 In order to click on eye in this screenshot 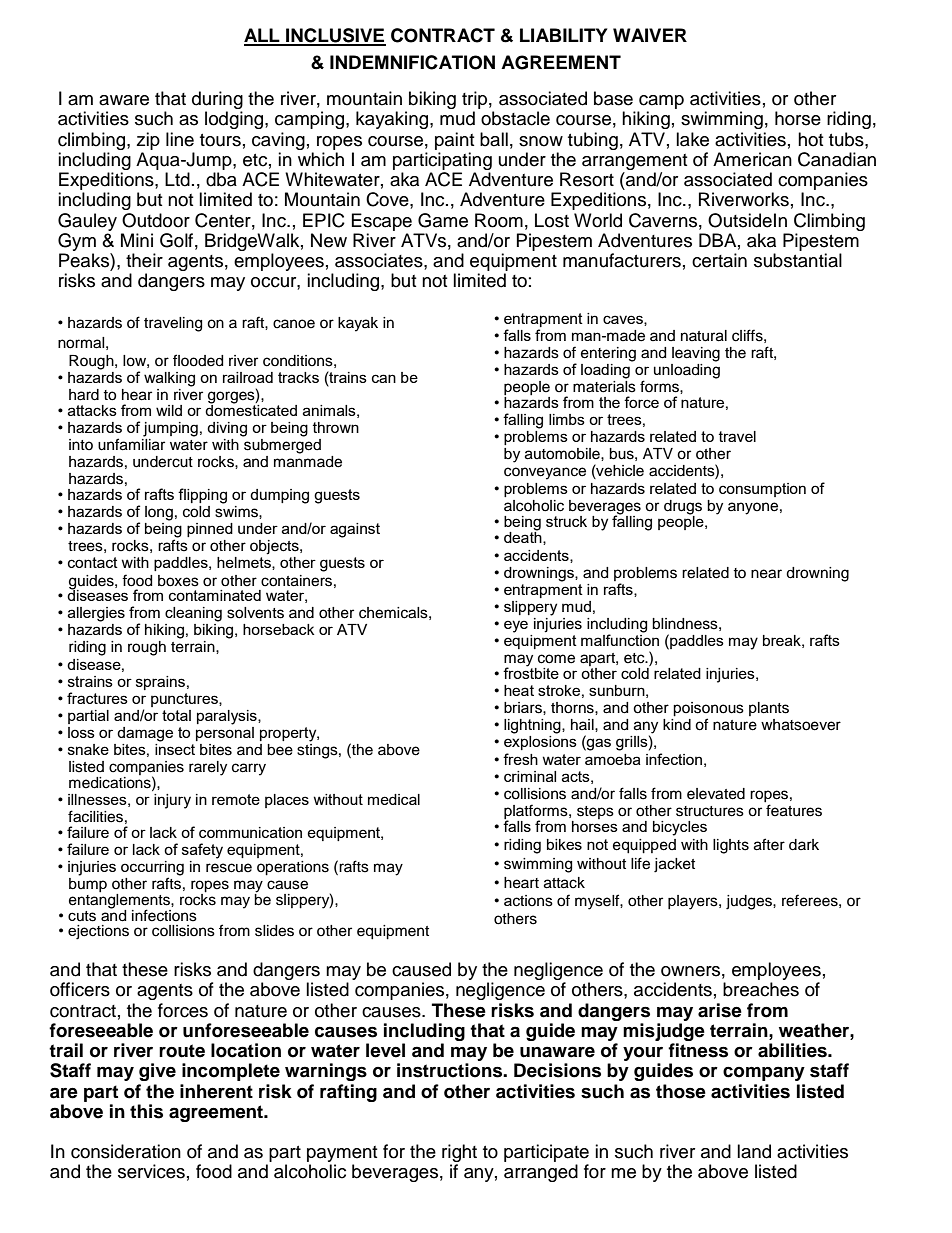, I will do `click(516, 626)`.
